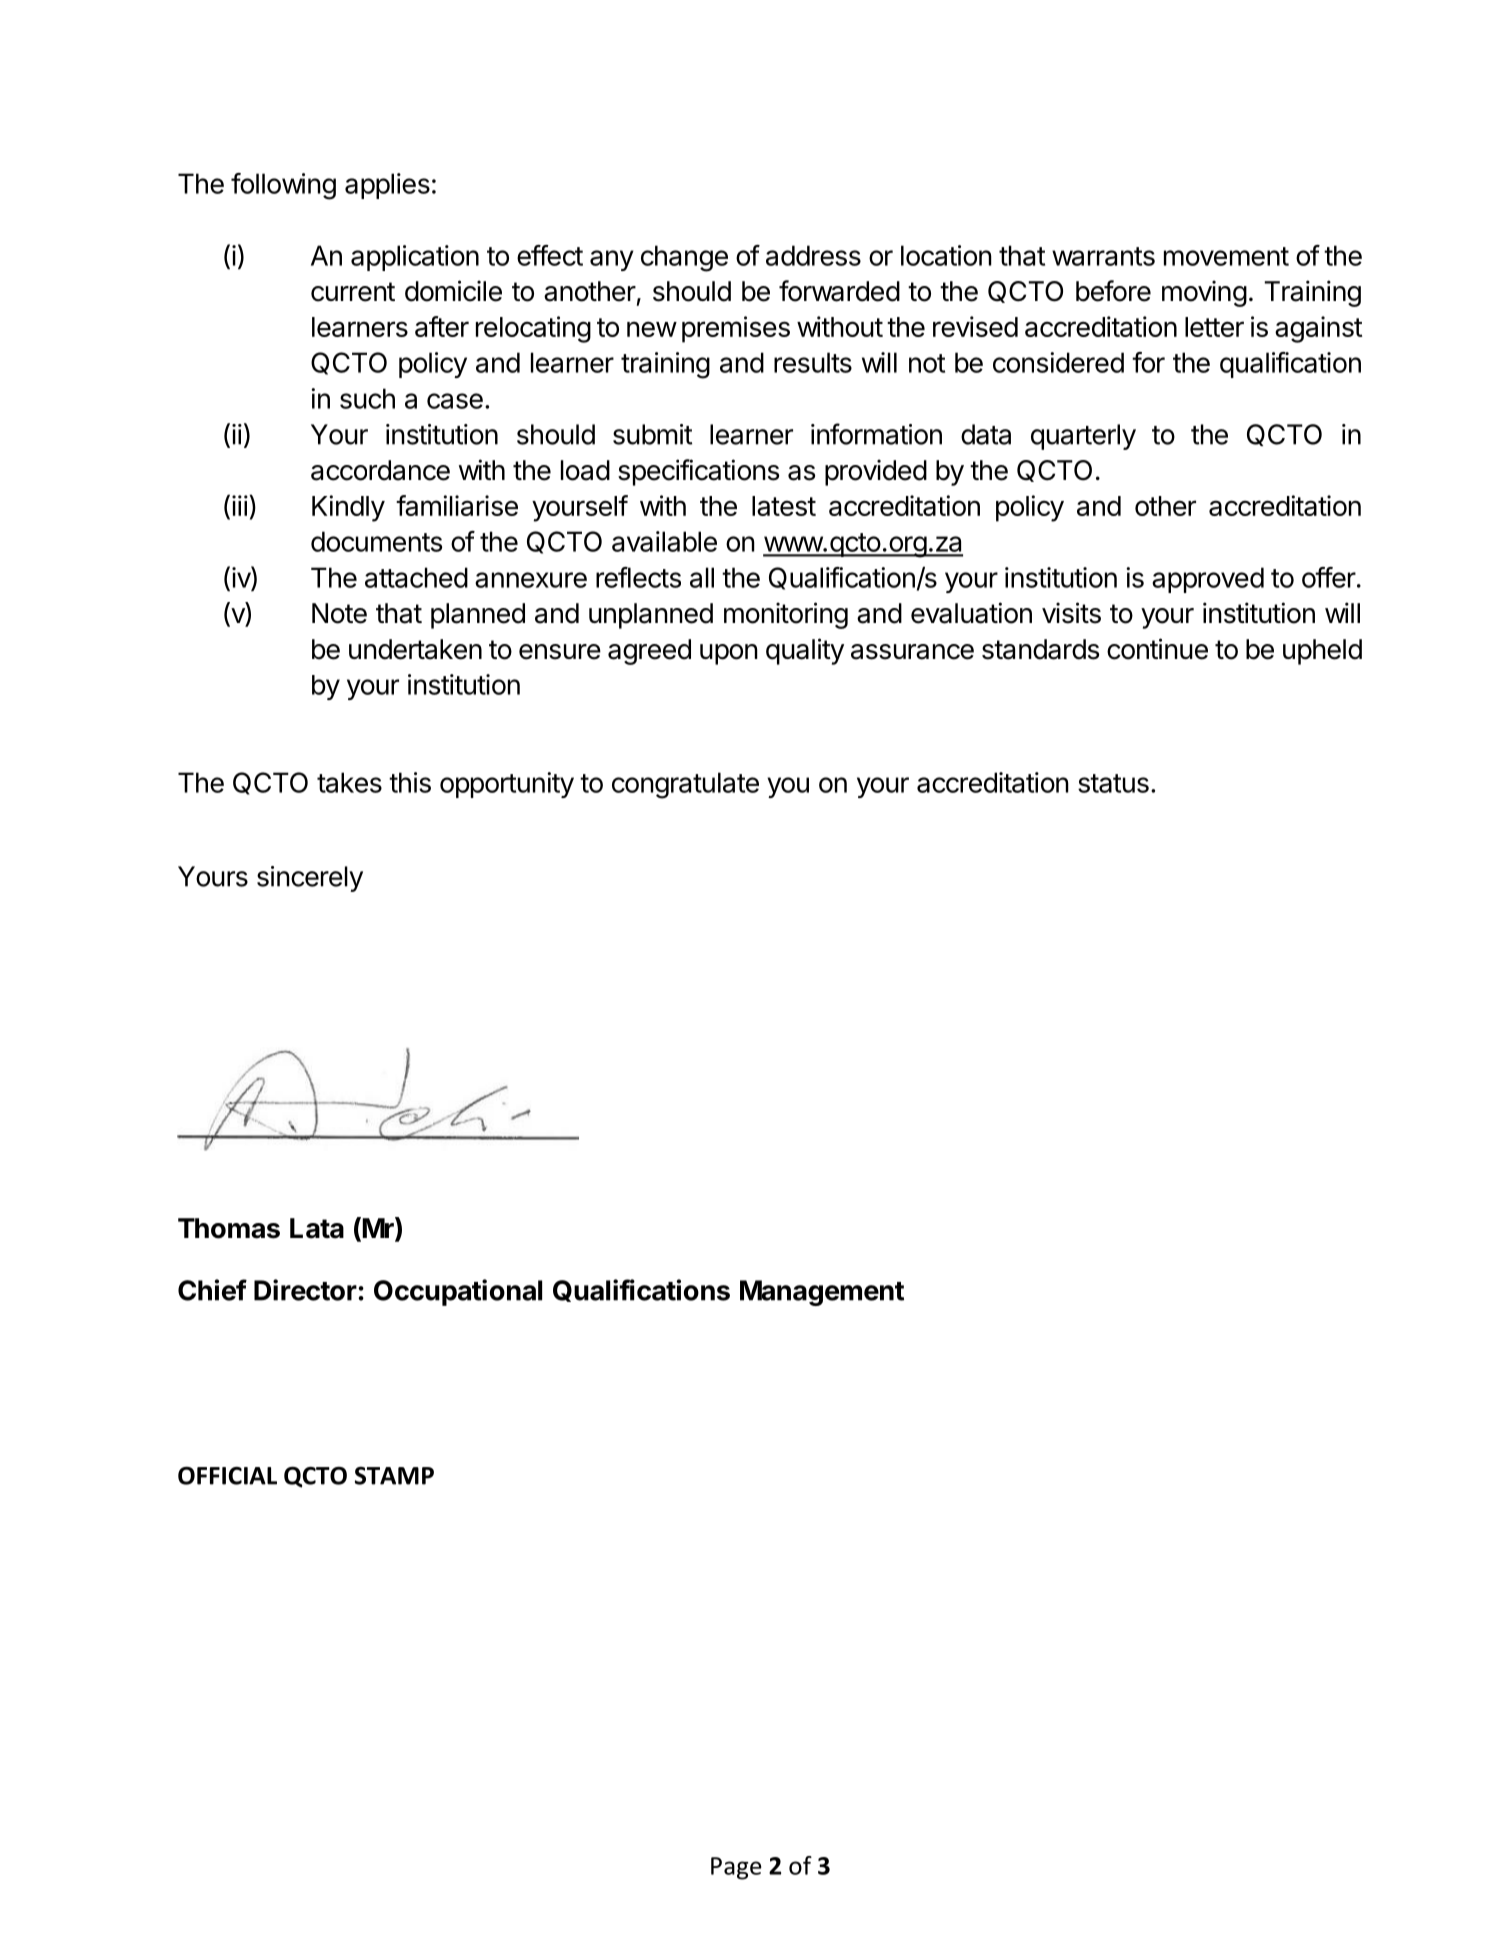 The image size is (1506, 1948). Describe the element at coordinates (353, 292) in the image. I see `current` at that location.
